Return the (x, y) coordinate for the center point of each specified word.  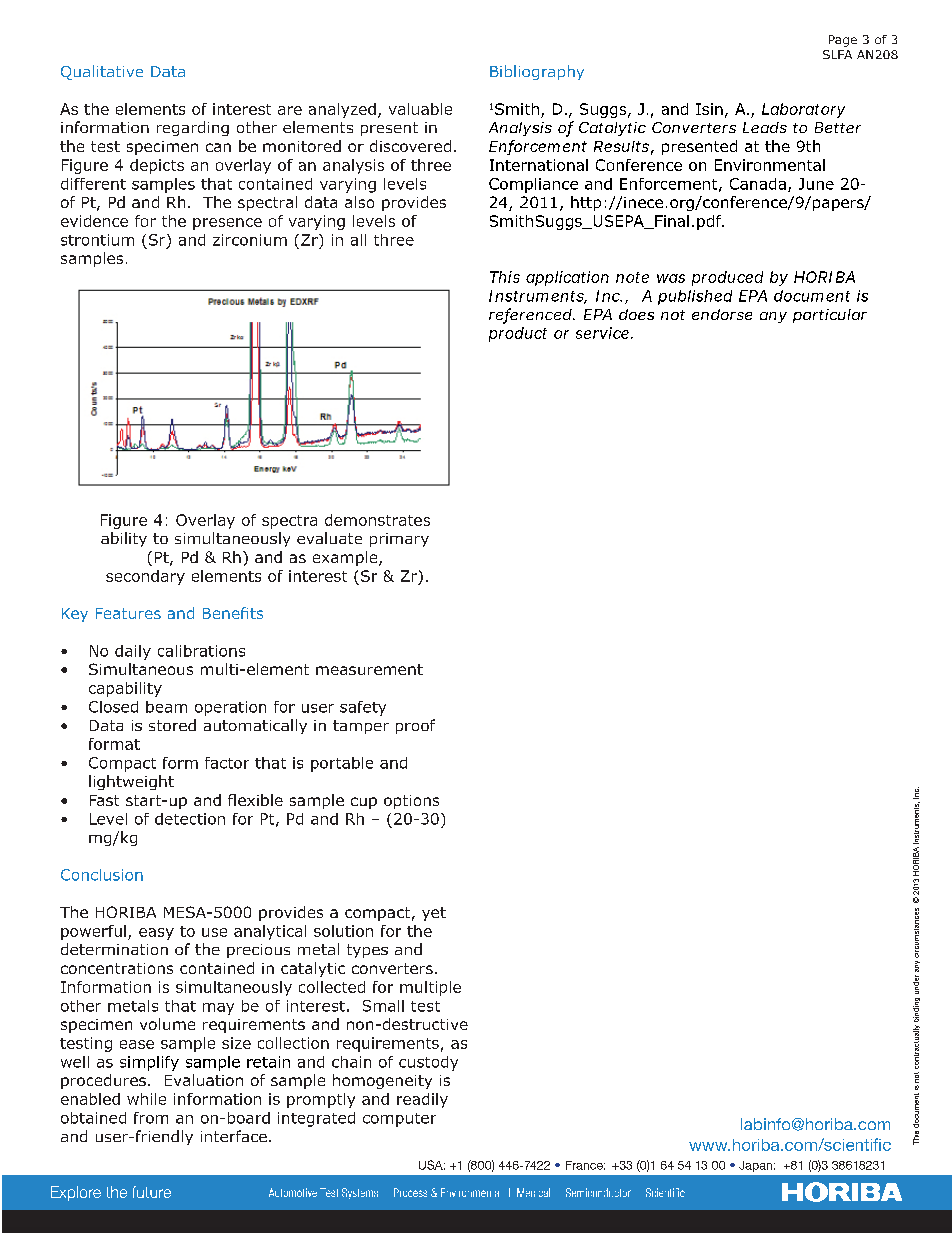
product (518, 334)
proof (415, 726)
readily (422, 1100)
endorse (722, 314)
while (146, 1099)
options (411, 802)
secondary (145, 577)
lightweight (131, 782)
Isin (709, 109)
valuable (420, 109)
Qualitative (102, 72)
